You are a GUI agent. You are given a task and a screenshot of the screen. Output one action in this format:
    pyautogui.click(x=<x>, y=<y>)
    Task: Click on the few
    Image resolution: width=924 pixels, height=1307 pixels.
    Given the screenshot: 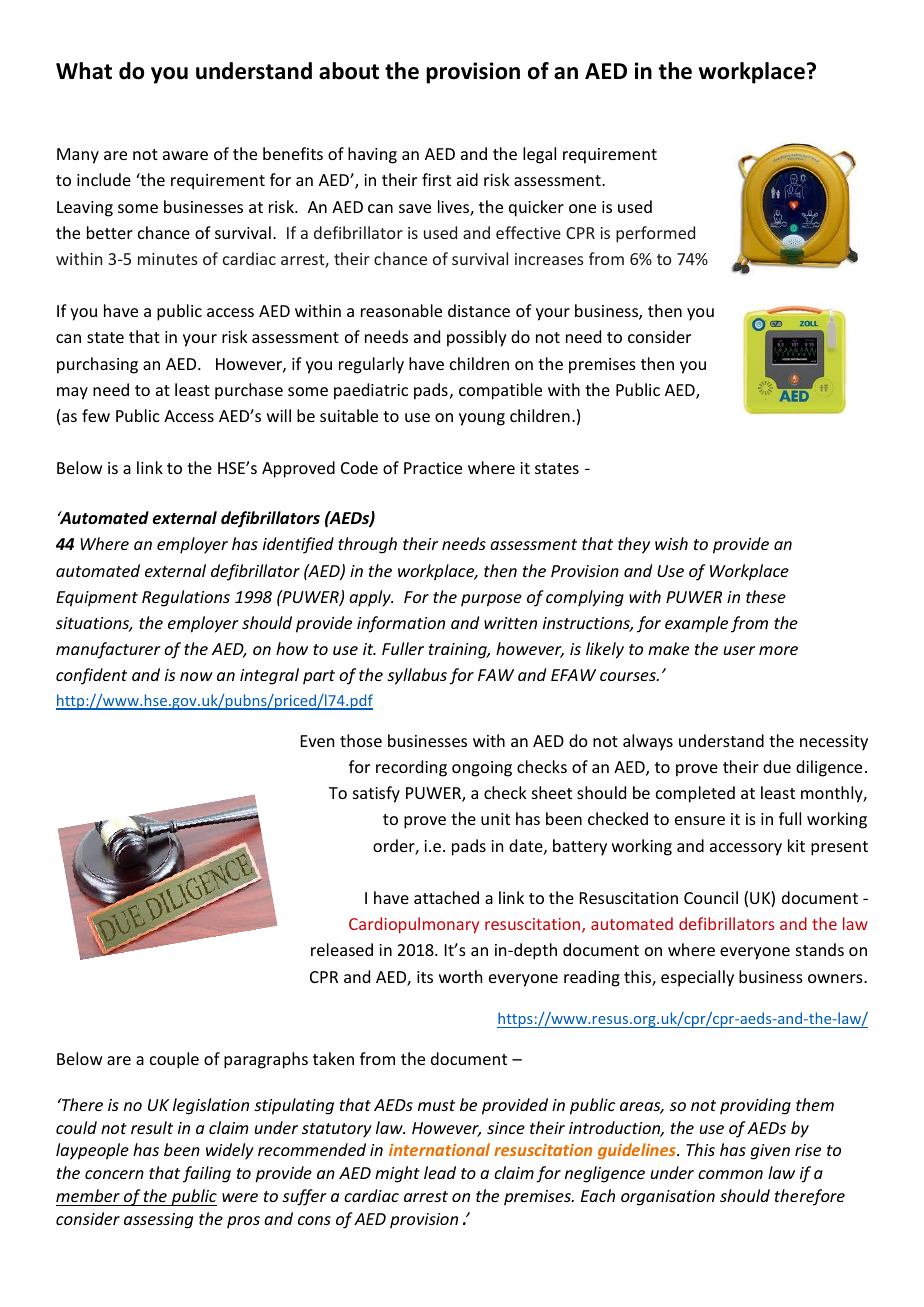 What is the action you would take?
    pyautogui.click(x=96, y=415)
